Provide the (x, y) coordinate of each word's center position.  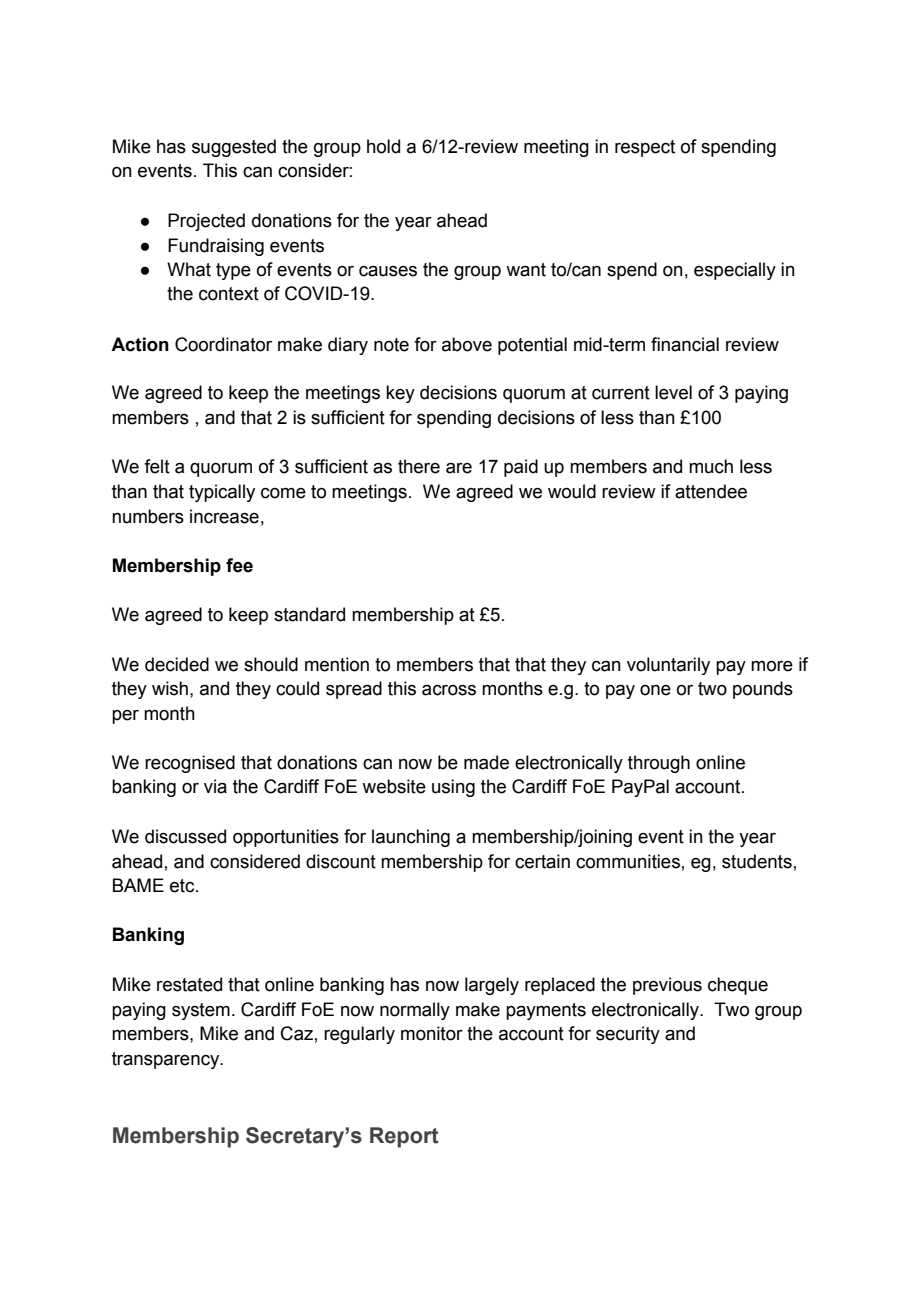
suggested (234, 148)
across (449, 690)
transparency (167, 1060)
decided (177, 664)
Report (404, 1137)
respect (645, 148)
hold (383, 146)
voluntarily (668, 666)
